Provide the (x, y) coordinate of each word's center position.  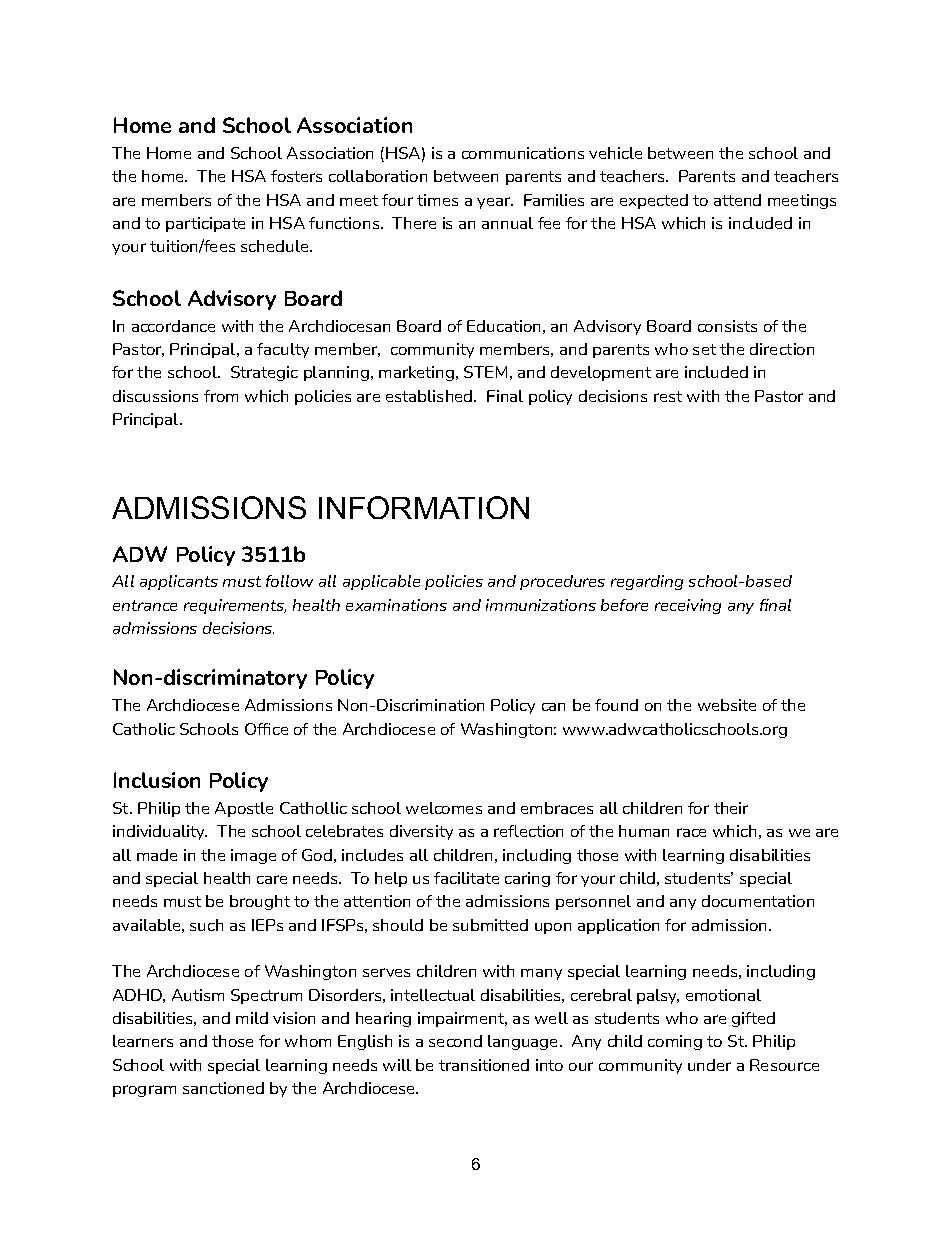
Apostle (244, 809)
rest (668, 396)
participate (205, 224)
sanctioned (223, 1088)
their (731, 808)
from (221, 396)
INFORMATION (424, 507)
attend (737, 200)
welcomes (444, 808)
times (437, 200)
